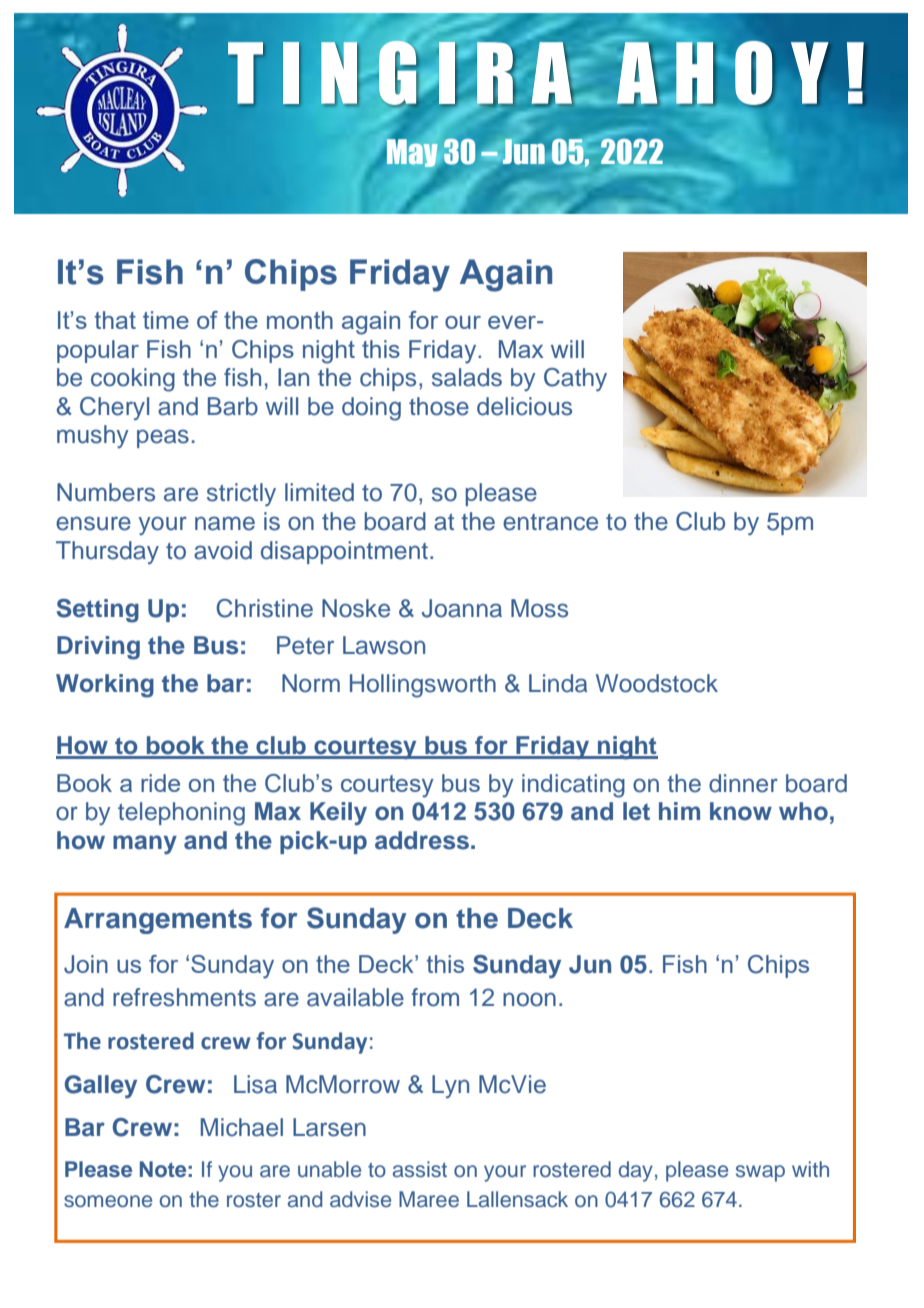 The image size is (924, 1308). Describe the element at coordinates (108, 1201) in the image. I see `someone` at that location.
